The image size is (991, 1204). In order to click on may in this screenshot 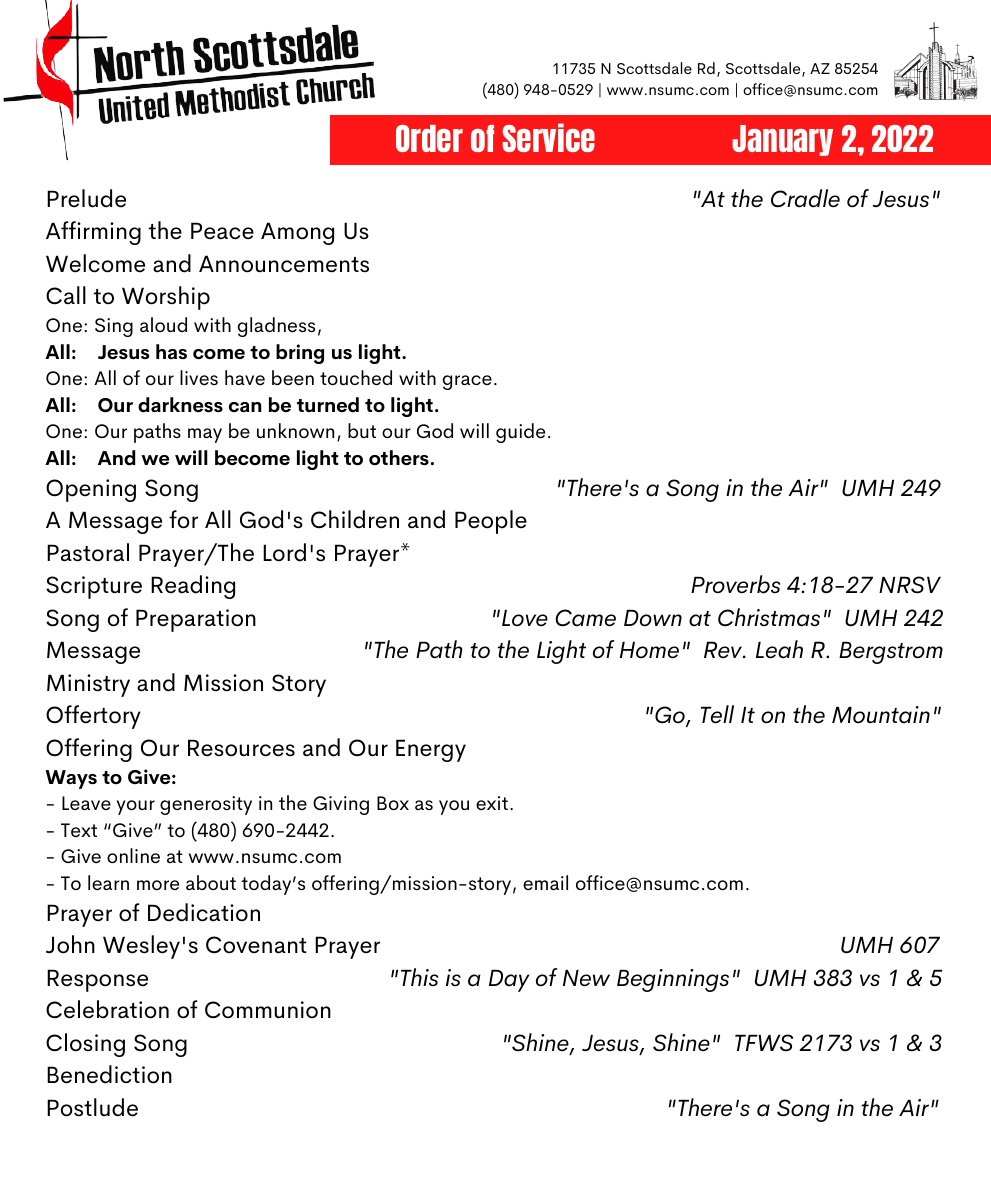, I will do `click(205, 435)`.
